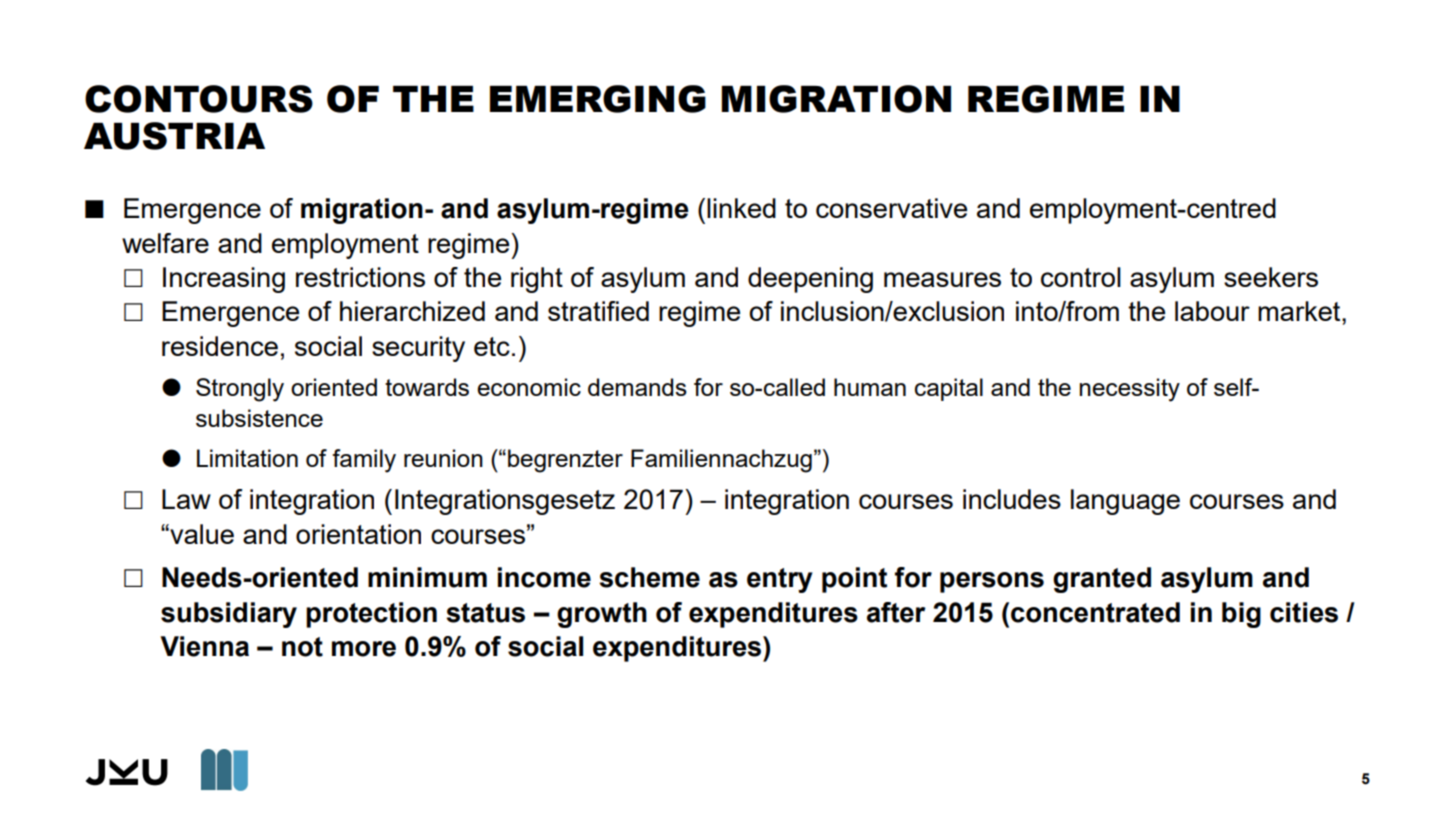  What do you see at coordinates (637, 387) in the image?
I see `demands` at bounding box center [637, 387].
